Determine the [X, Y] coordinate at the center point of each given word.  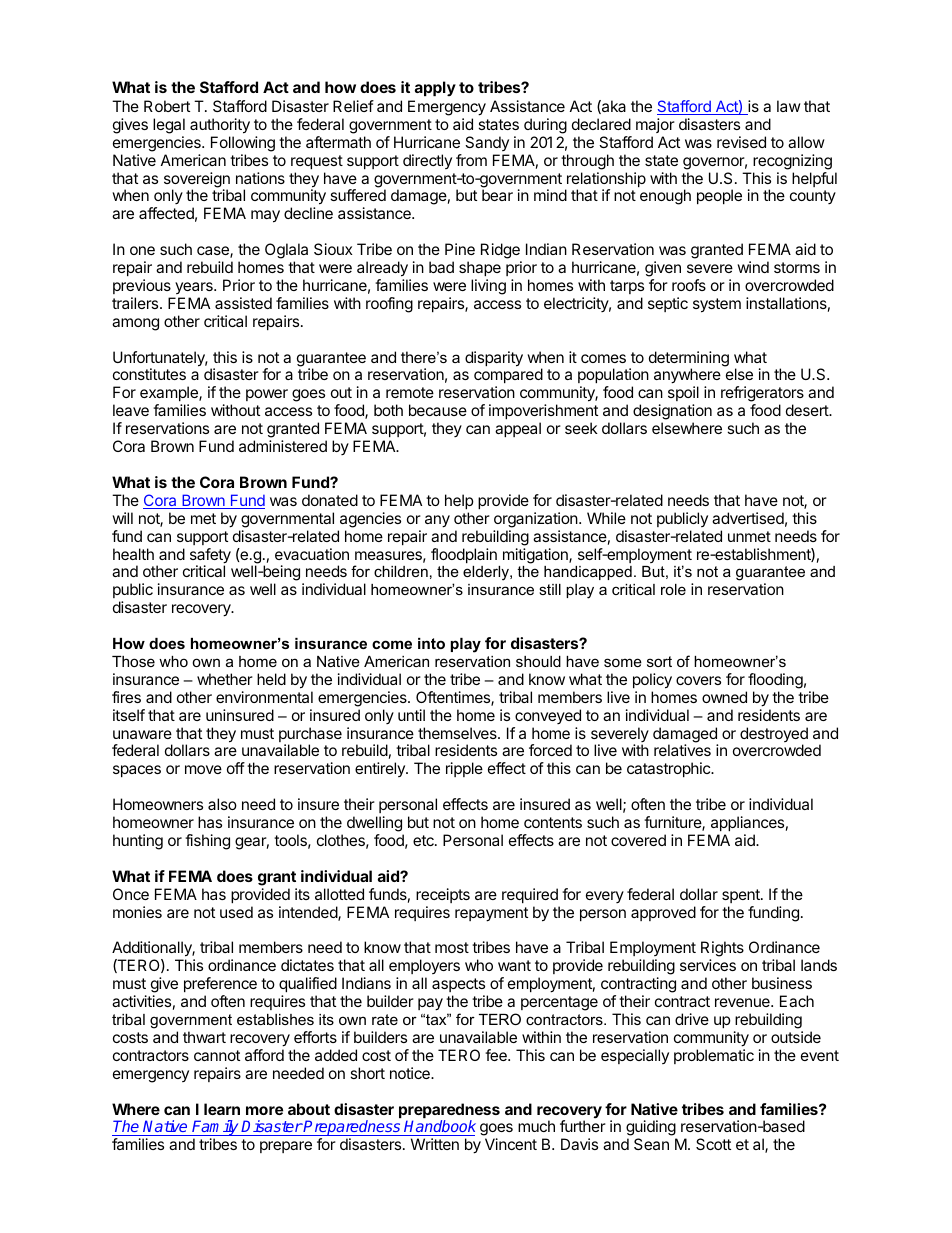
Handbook [439, 1128]
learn [222, 1109]
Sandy [487, 143]
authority [220, 126]
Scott [713, 1144]
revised [741, 142]
